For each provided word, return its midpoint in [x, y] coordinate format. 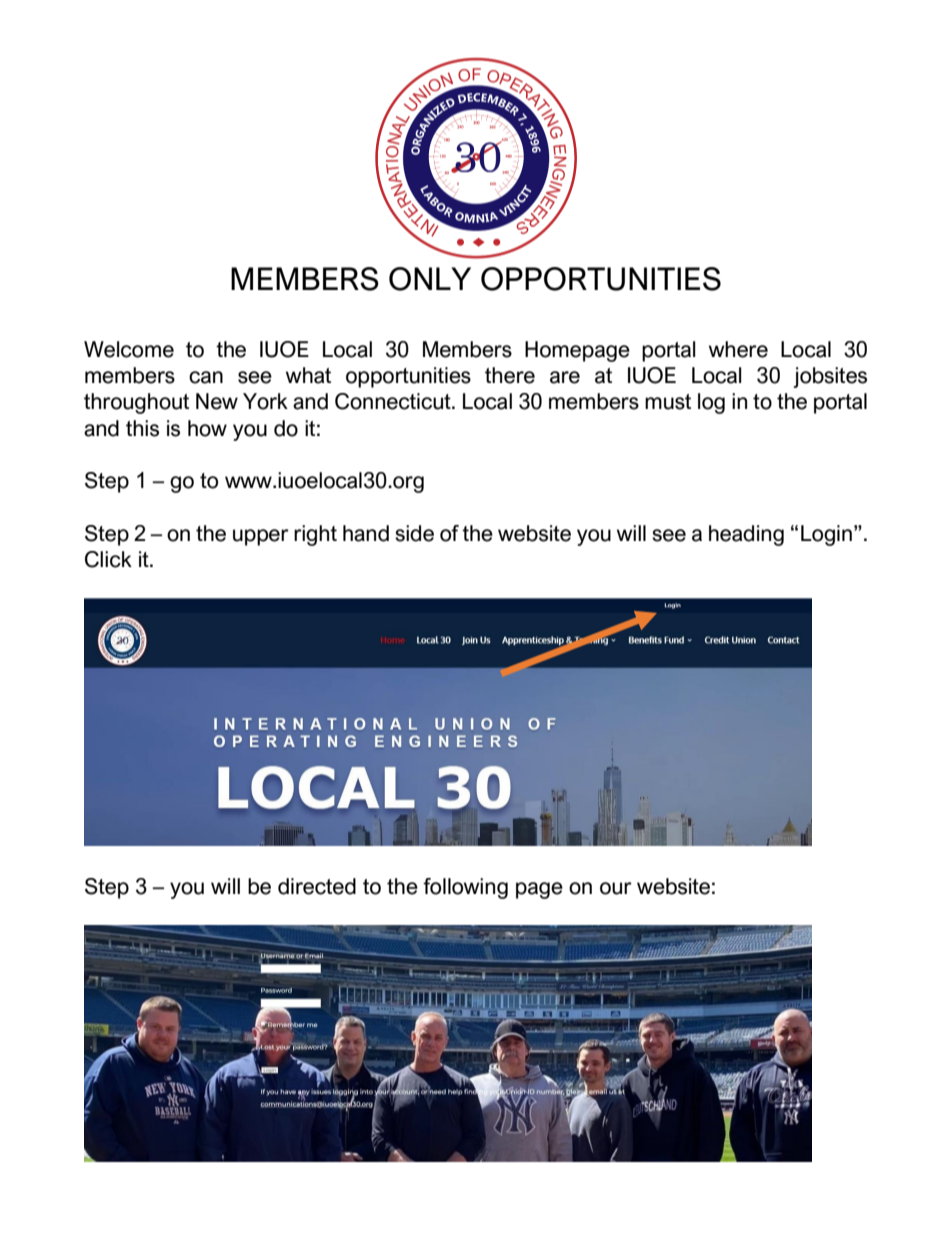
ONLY [430, 279]
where [738, 349]
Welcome [129, 349]
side [414, 533]
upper [261, 537]
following [465, 888]
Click [108, 559]
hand [366, 533]
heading [746, 535]
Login [826, 535]
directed [317, 886]
